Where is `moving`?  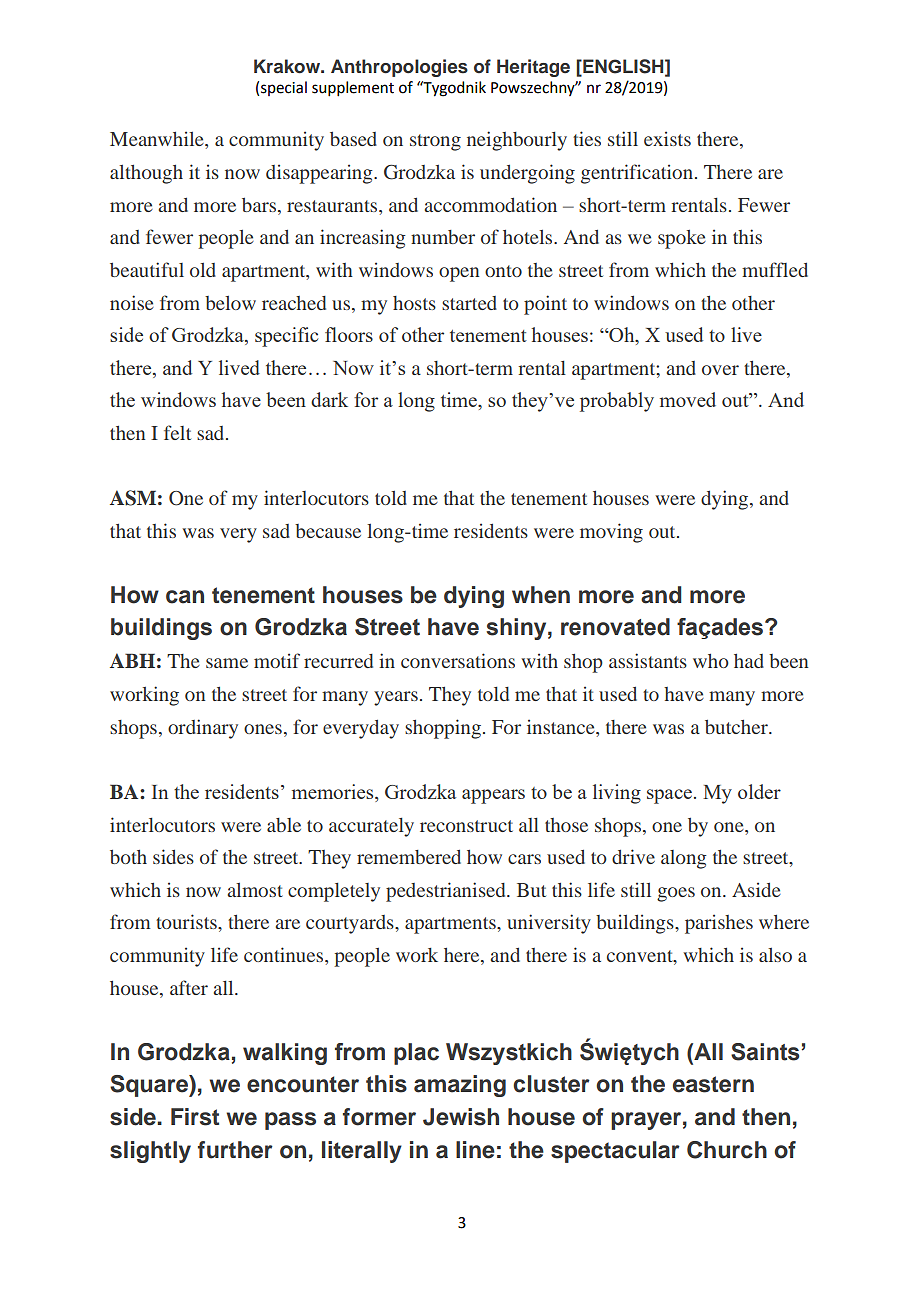
moving is located at coordinates (611, 533).
